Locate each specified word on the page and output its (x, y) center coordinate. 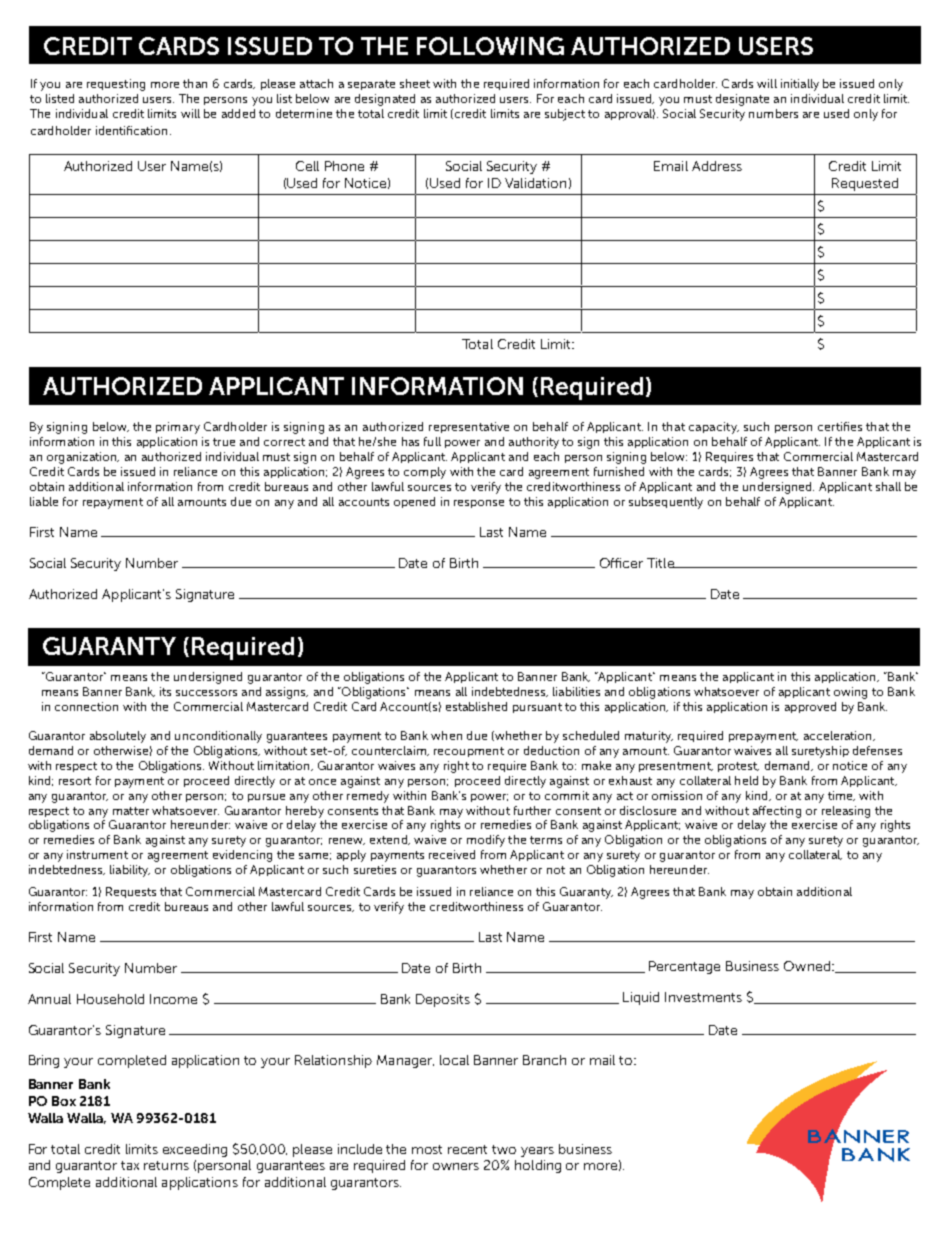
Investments (703, 997)
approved (810, 707)
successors (206, 693)
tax (130, 1165)
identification (131, 130)
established (476, 706)
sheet (415, 83)
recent (467, 1149)
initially (800, 85)
